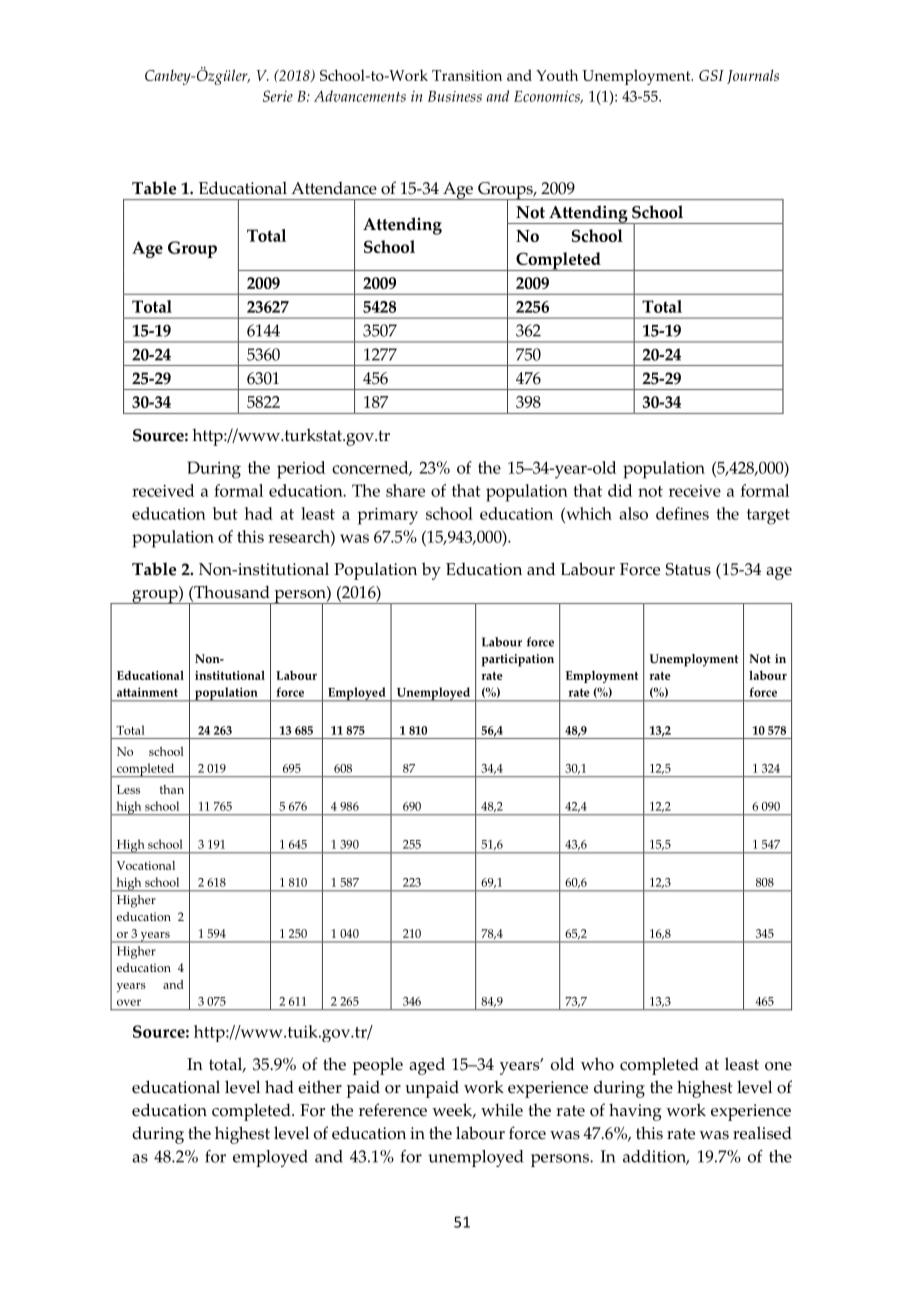 Image resolution: width=924 pixels, height=1308 pixels. What do you see at coordinates (278, 96) in the page?
I see `Serie` at bounding box center [278, 96].
